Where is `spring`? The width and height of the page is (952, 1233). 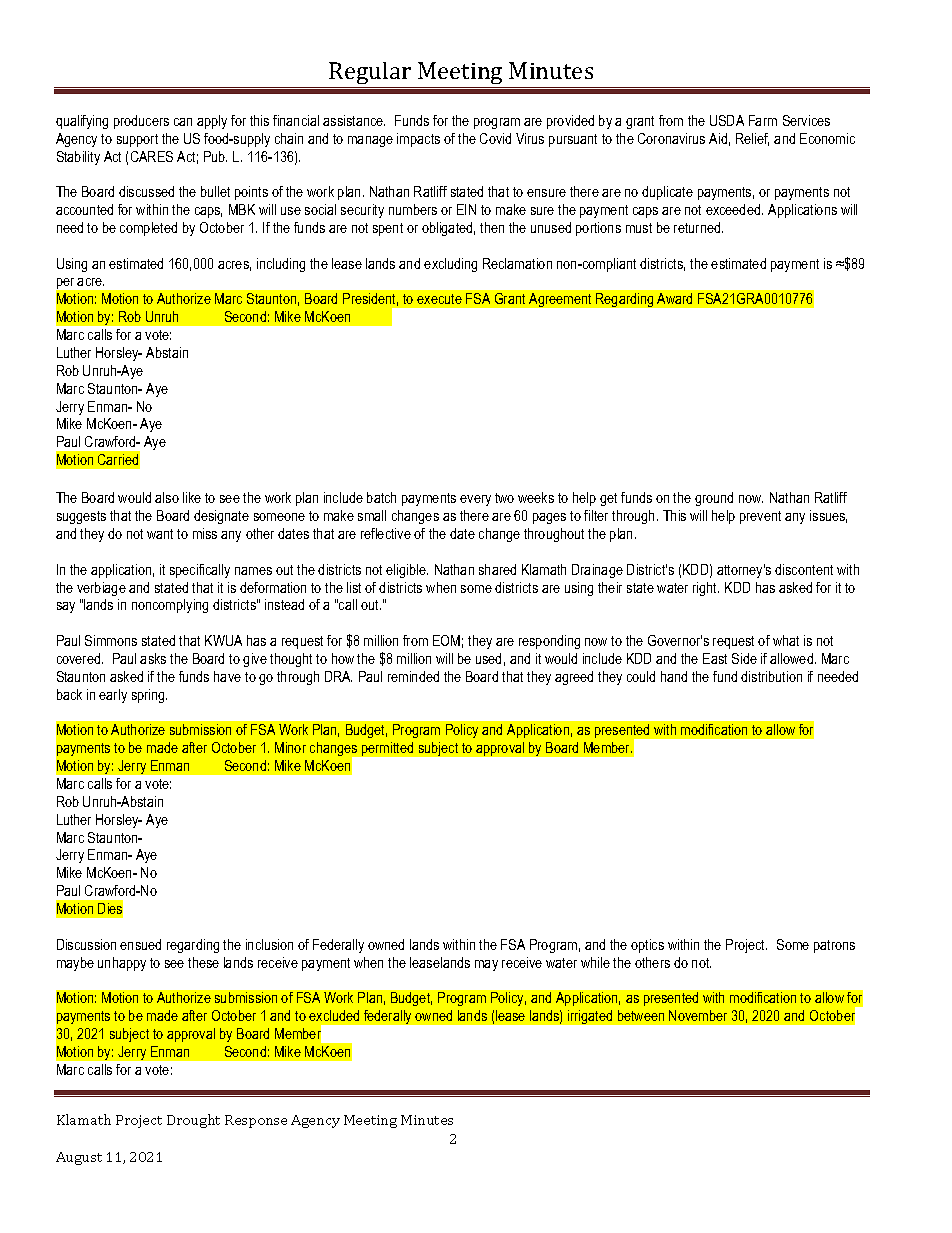 spring is located at coordinates (149, 696).
